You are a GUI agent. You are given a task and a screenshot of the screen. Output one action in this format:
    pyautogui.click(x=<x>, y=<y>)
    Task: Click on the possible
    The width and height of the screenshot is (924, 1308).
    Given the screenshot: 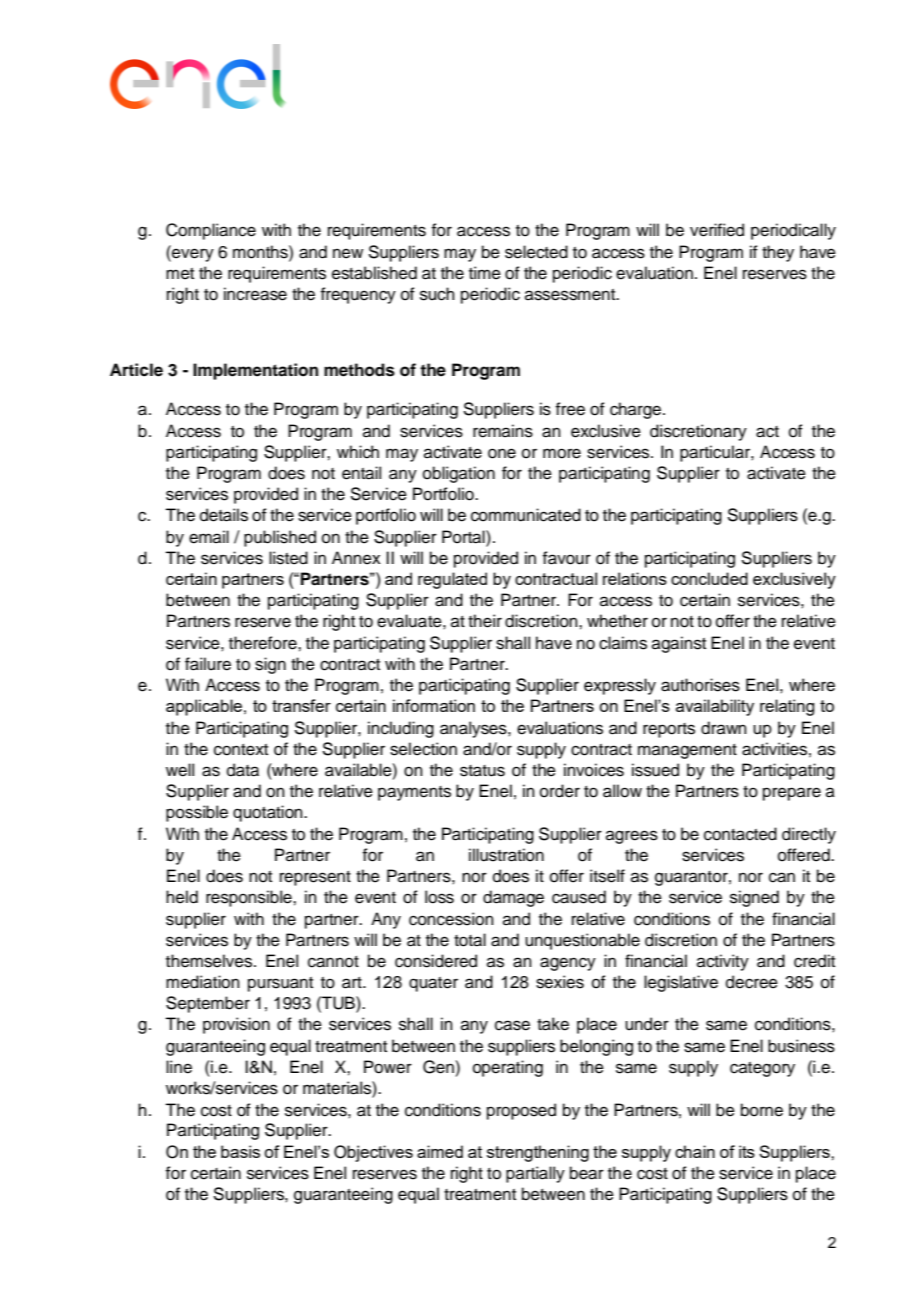 What is the action you would take?
    pyautogui.click(x=197, y=813)
